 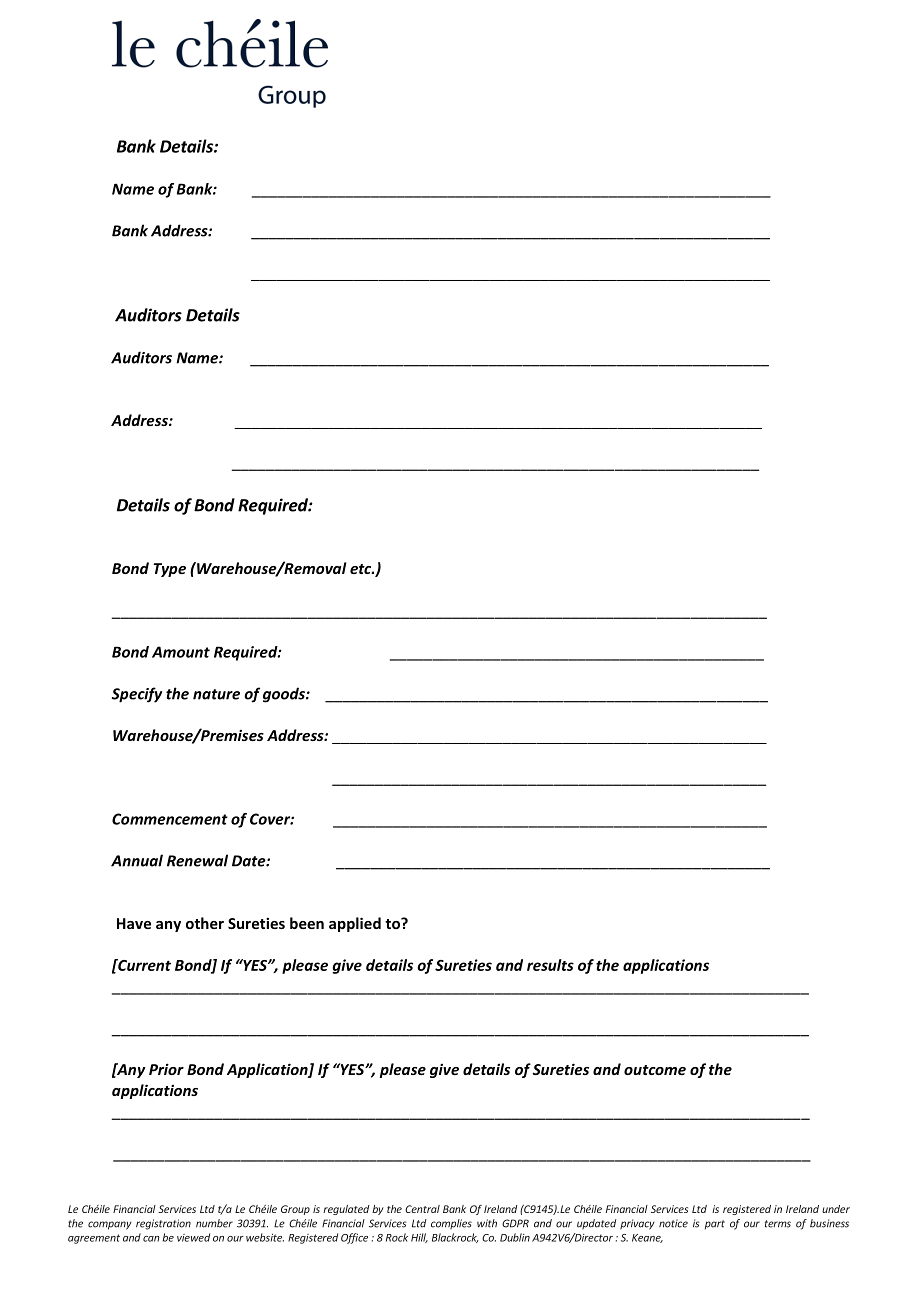 I want to click on Current, so click(x=143, y=965).
